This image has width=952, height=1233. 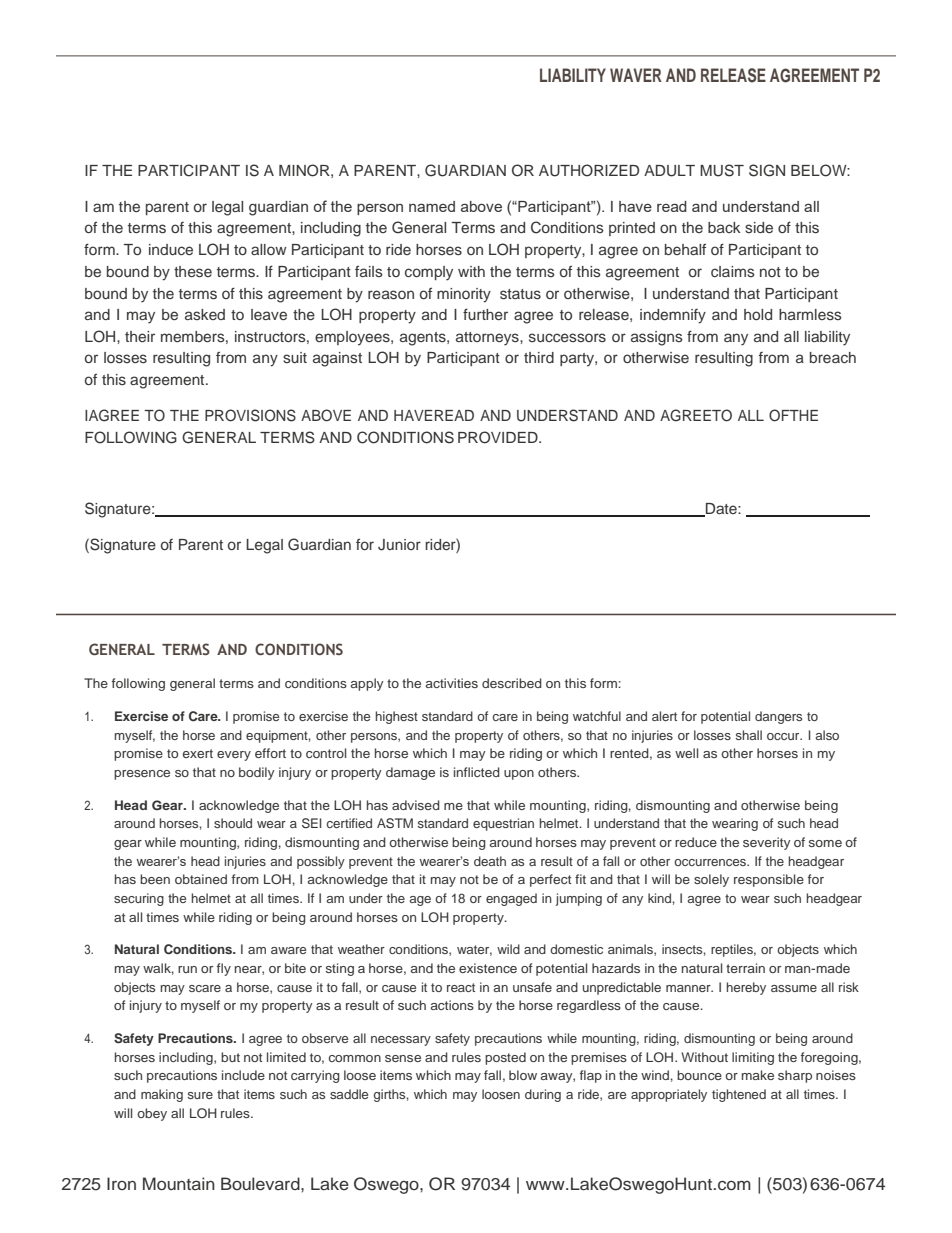 I want to click on AUTHORIZED, so click(x=589, y=170).
